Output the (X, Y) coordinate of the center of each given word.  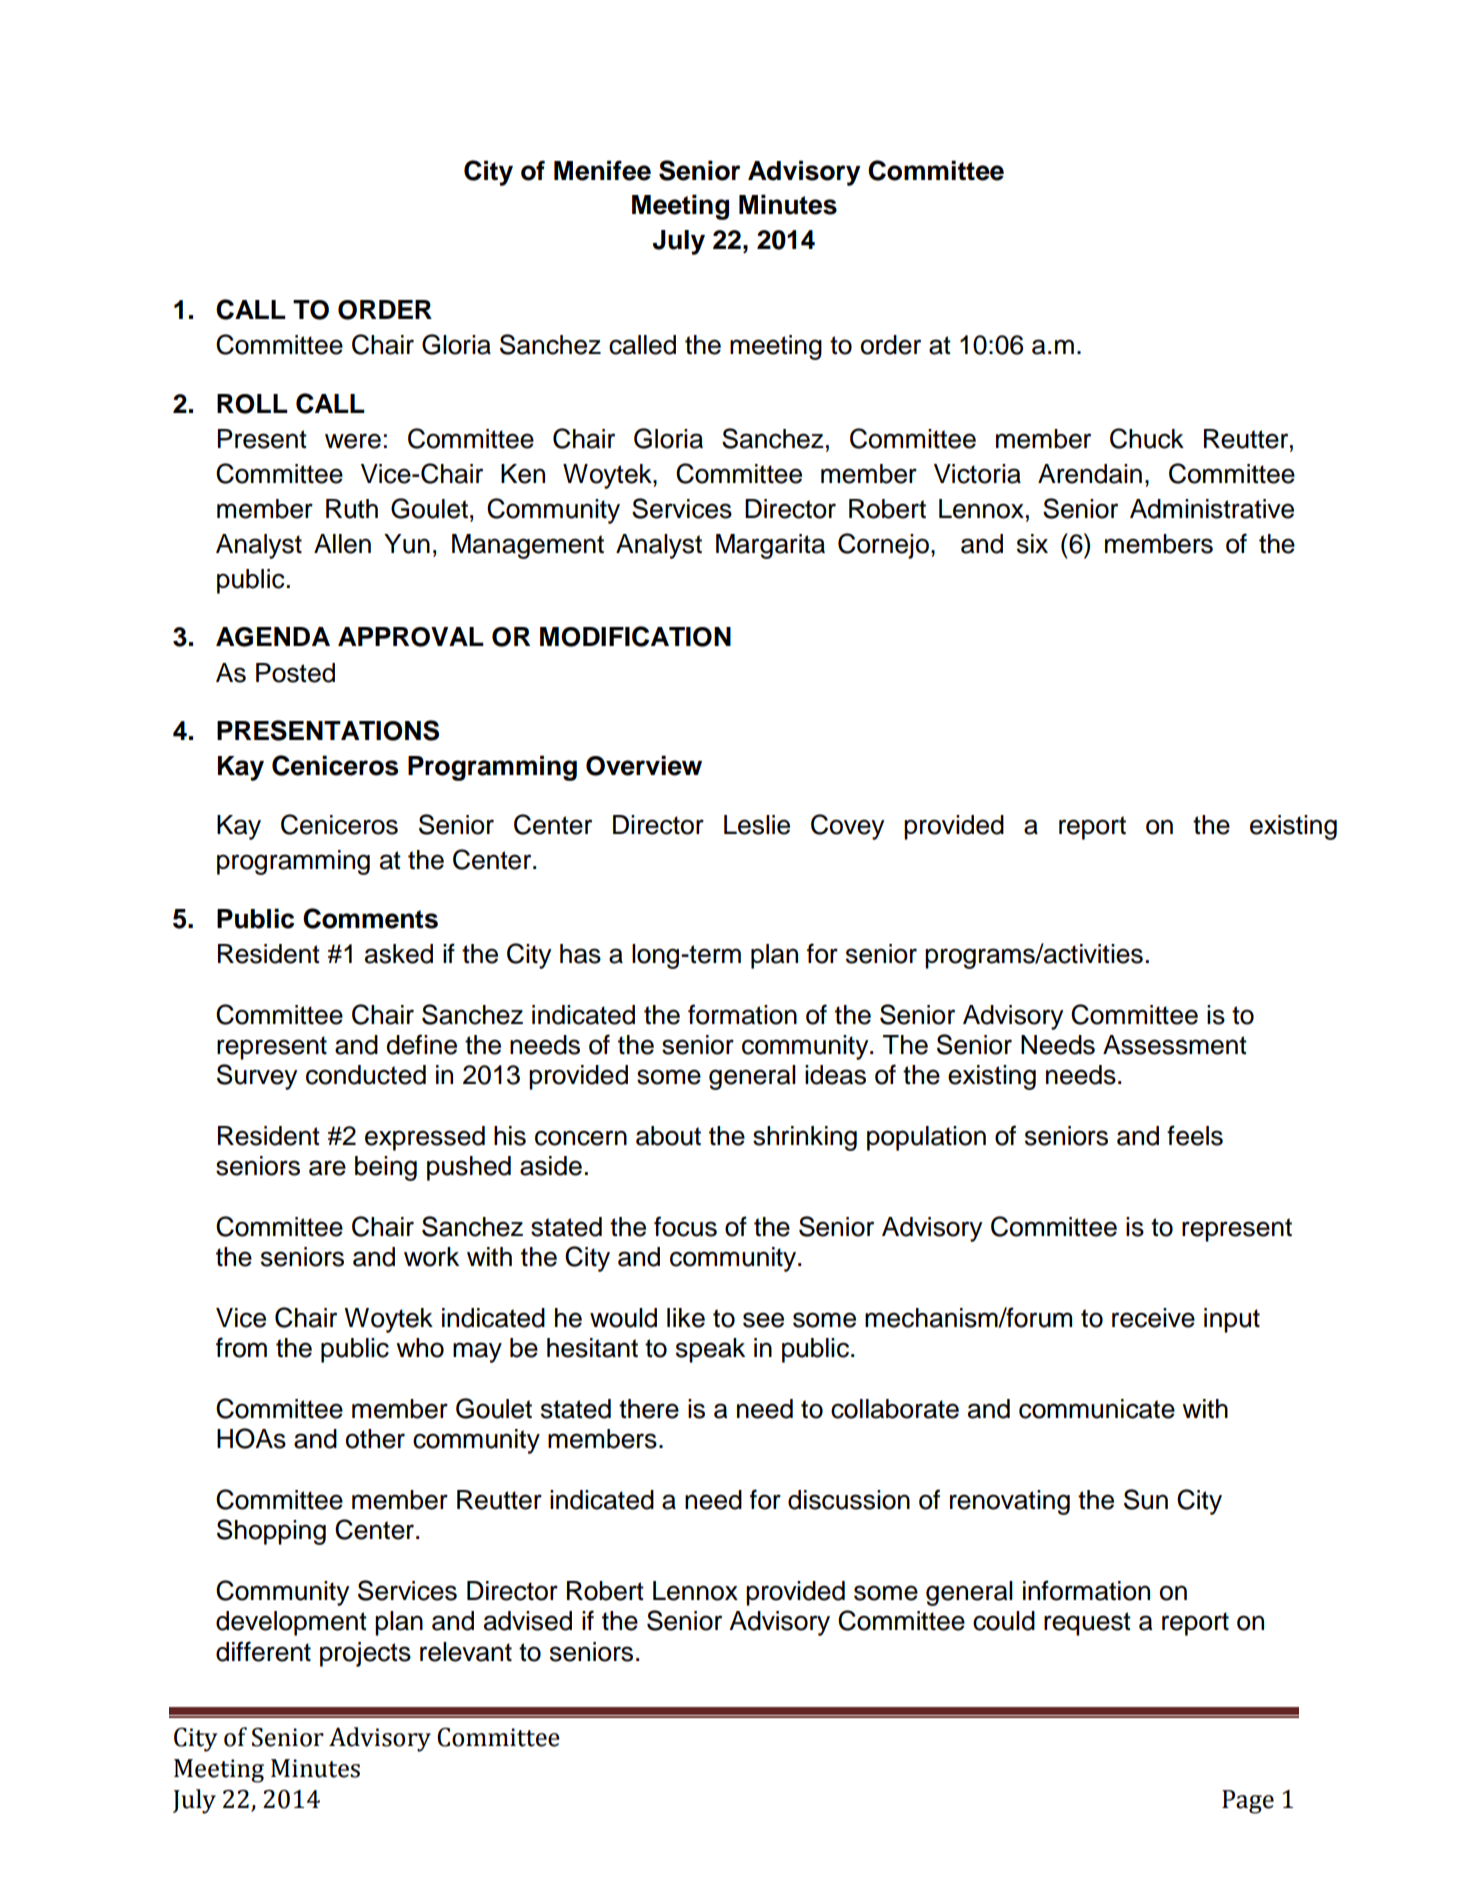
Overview (644, 765)
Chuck (1147, 438)
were (353, 441)
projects (365, 1654)
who (420, 1348)
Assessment (1175, 1045)
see (763, 1320)
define (422, 1044)
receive (1153, 1318)
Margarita (770, 546)
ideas (835, 1075)
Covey (848, 827)
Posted (295, 673)
